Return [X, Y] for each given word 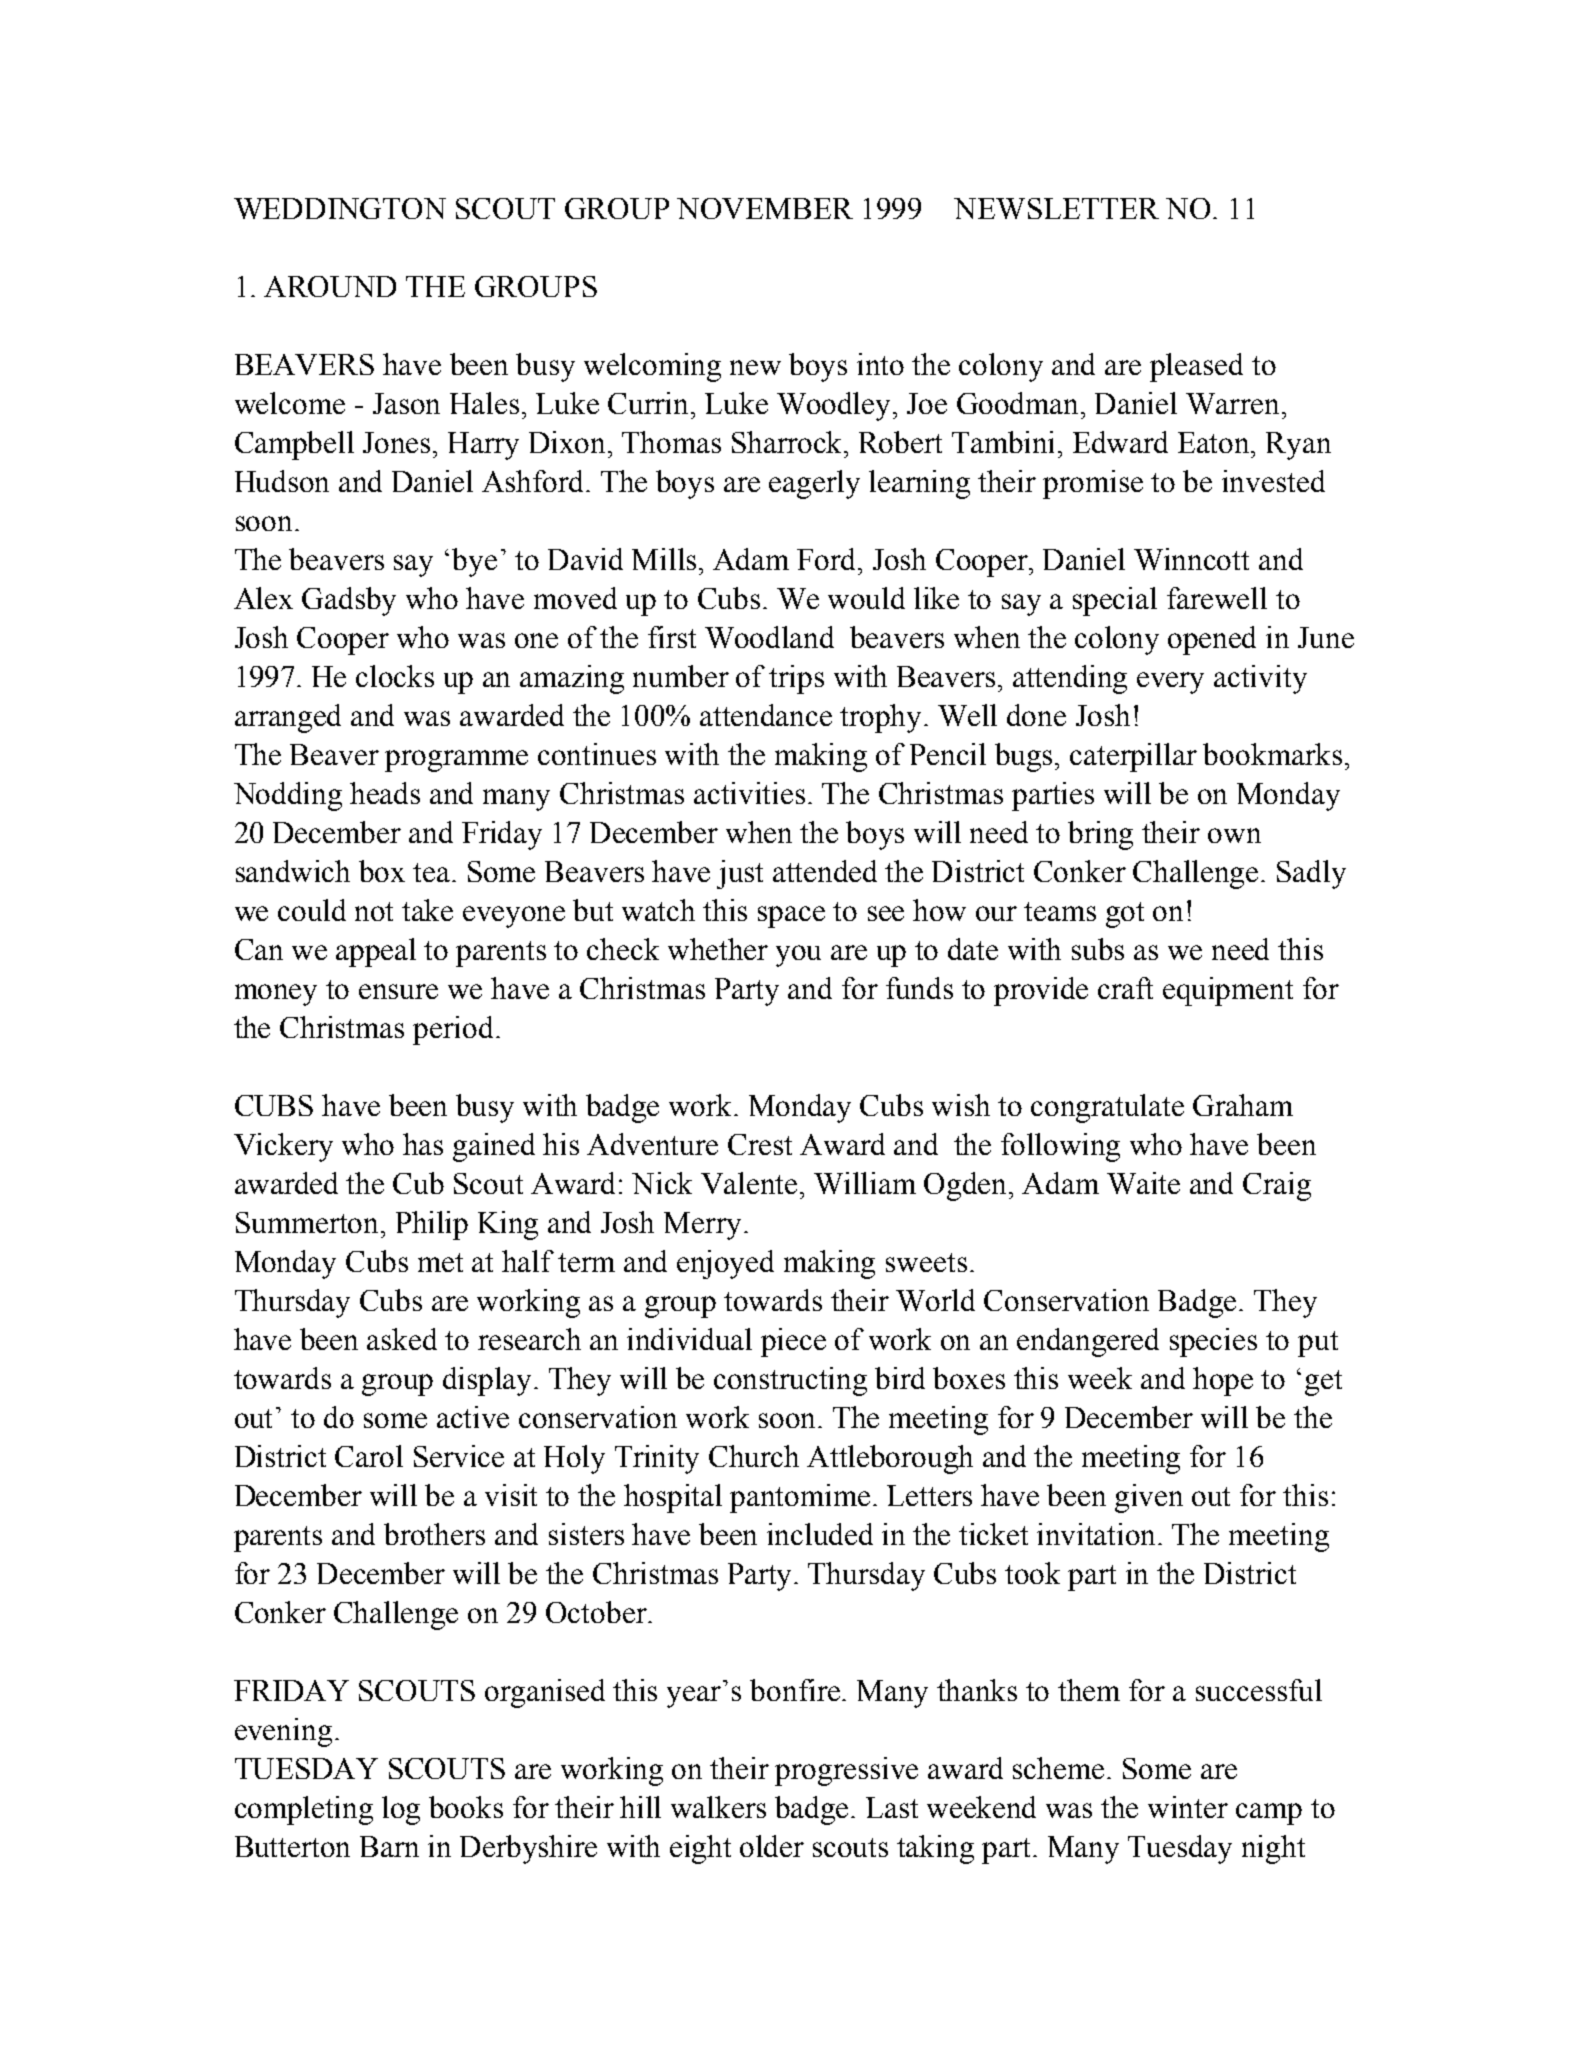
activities [749, 793]
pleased [1196, 367]
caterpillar [1133, 757]
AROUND [330, 286]
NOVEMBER [765, 208]
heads [385, 793]
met [440, 1262]
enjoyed [725, 1264]
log [401, 1810]
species [1213, 1342]
